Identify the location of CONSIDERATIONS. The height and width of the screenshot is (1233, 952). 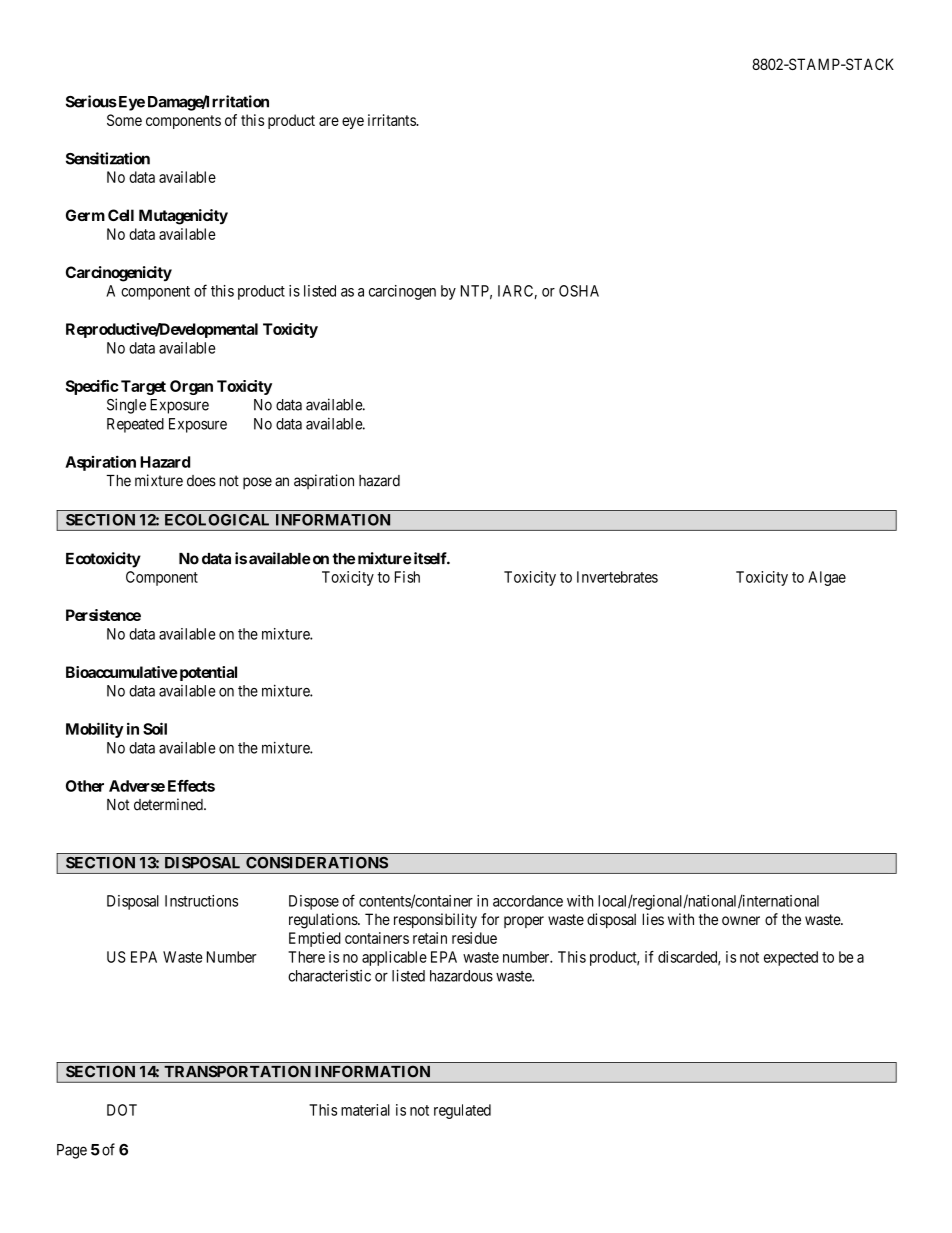
(317, 863).
